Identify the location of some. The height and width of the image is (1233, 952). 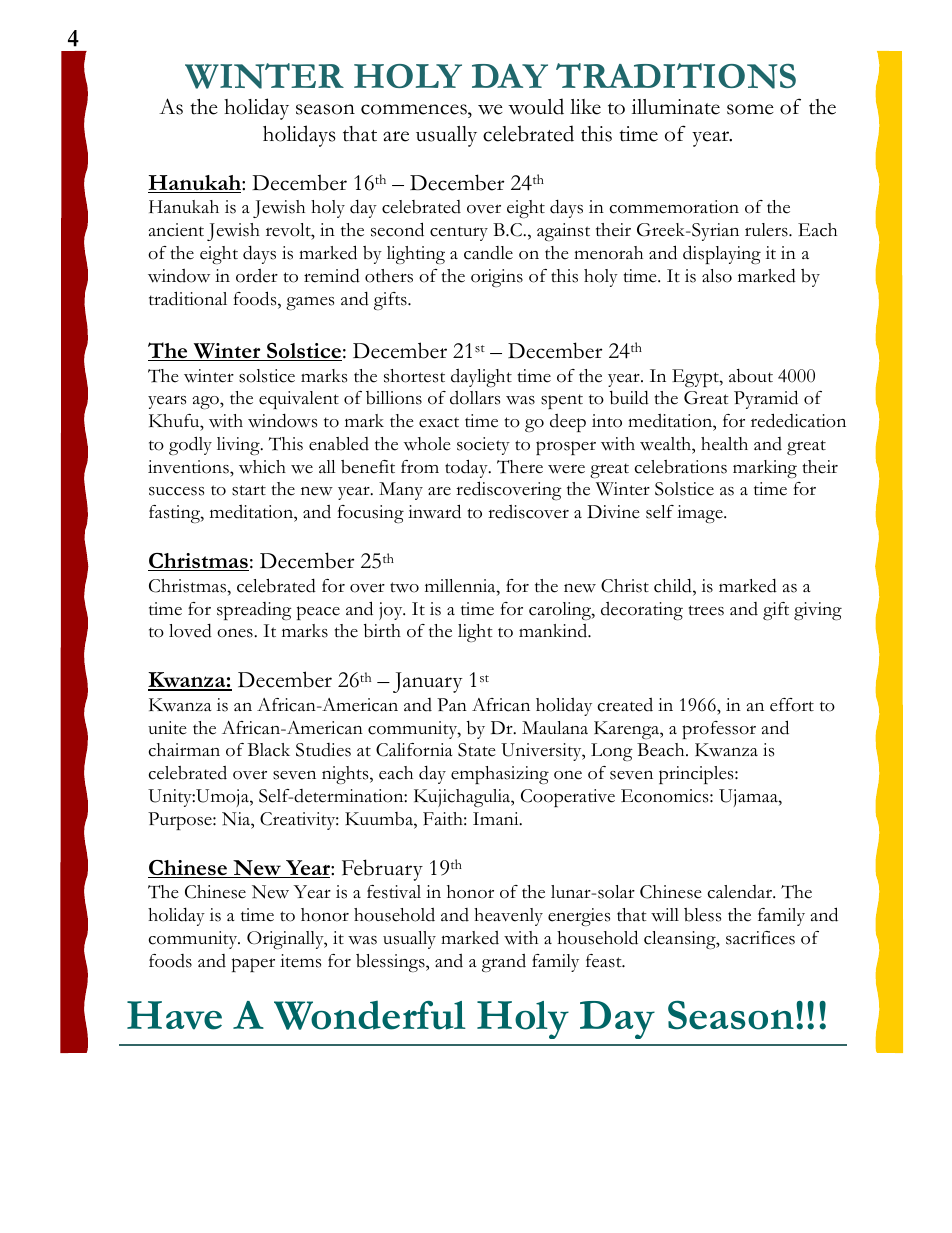
(750, 109).
